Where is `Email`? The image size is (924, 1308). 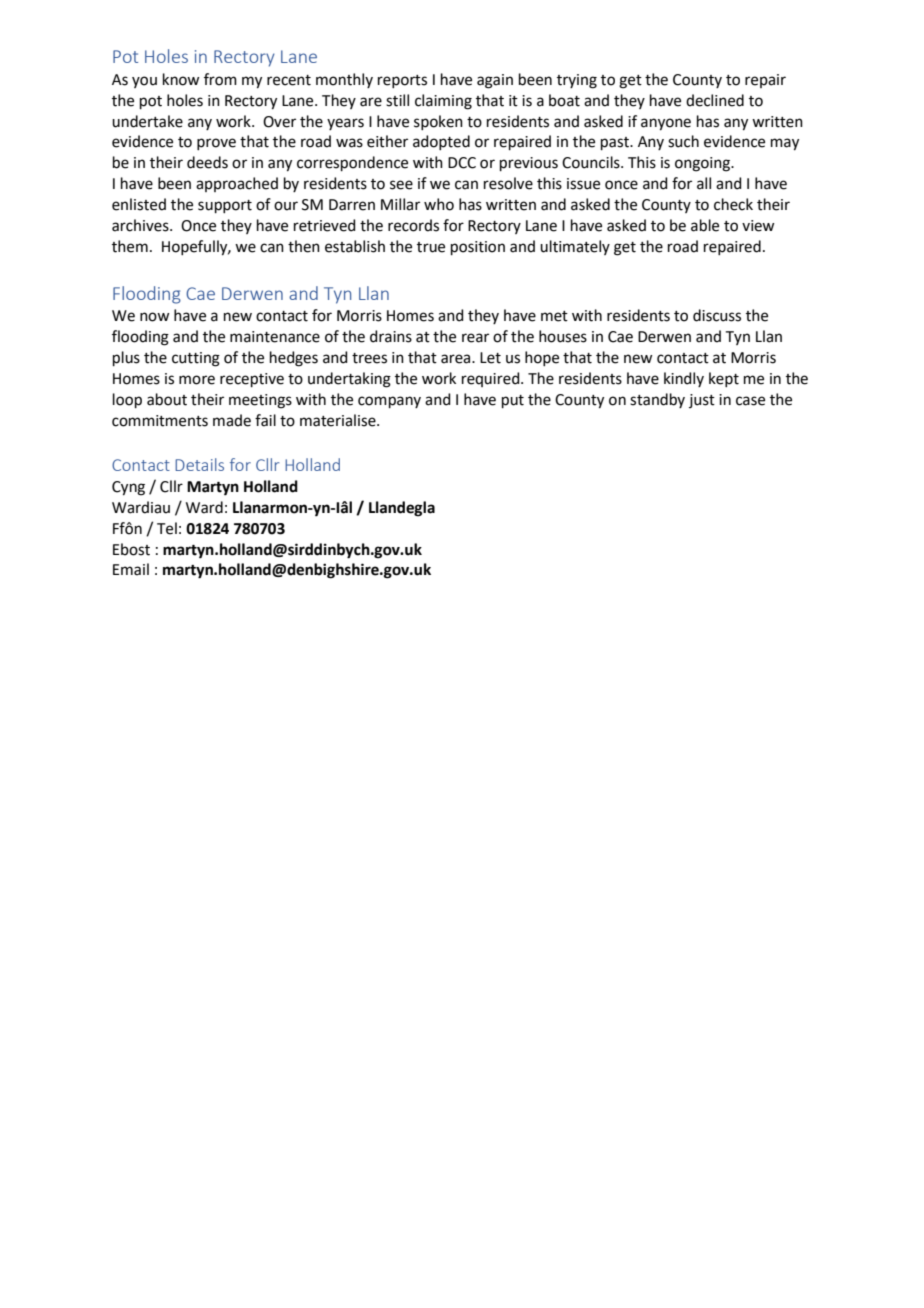
Email is located at coordinates (131, 569).
